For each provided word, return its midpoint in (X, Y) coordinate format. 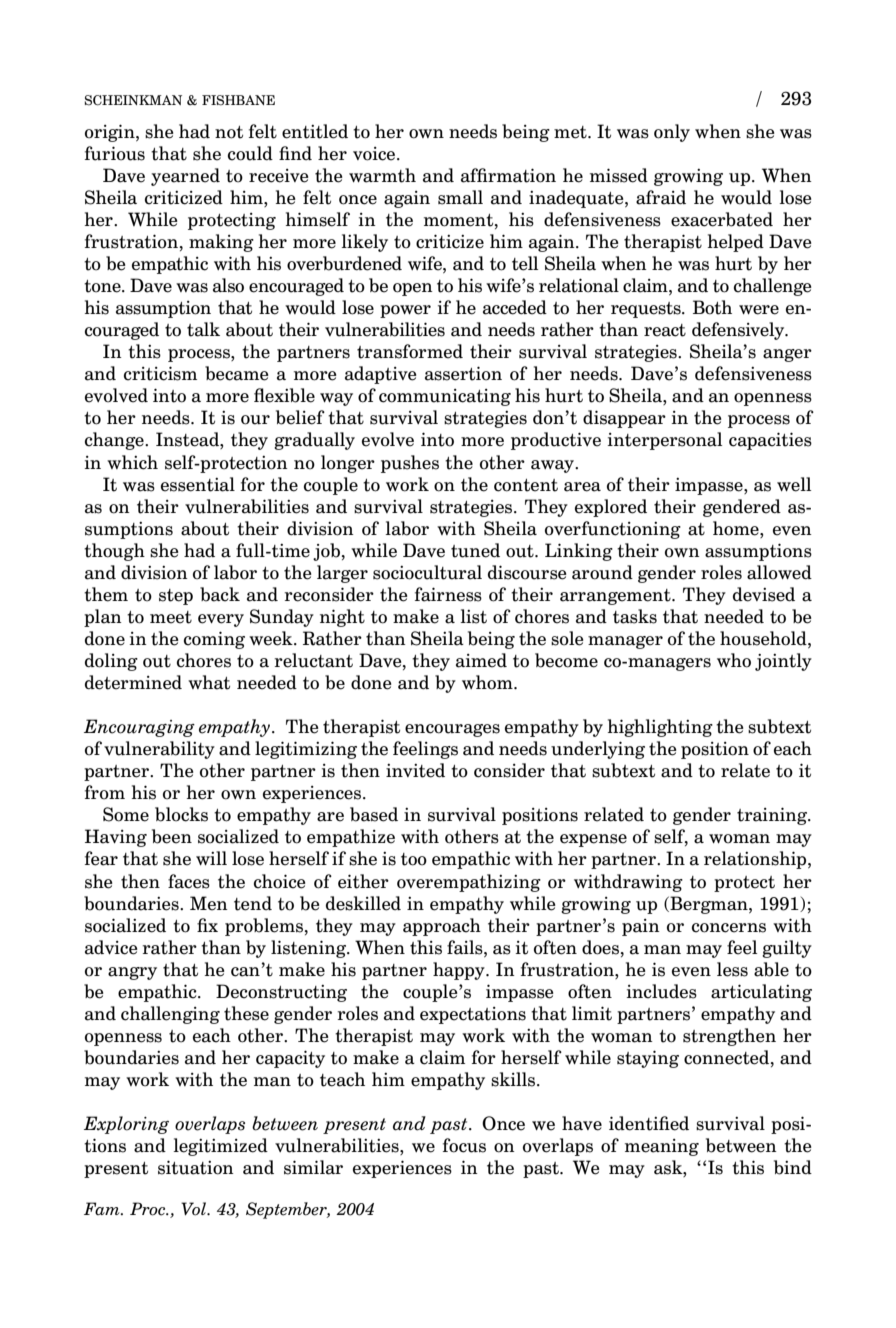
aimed (481, 660)
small (460, 197)
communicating (445, 397)
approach (442, 927)
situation (196, 1167)
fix (207, 925)
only (672, 133)
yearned (185, 177)
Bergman (709, 905)
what (209, 682)
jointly (783, 662)
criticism (160, 373)
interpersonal (664, 441)
